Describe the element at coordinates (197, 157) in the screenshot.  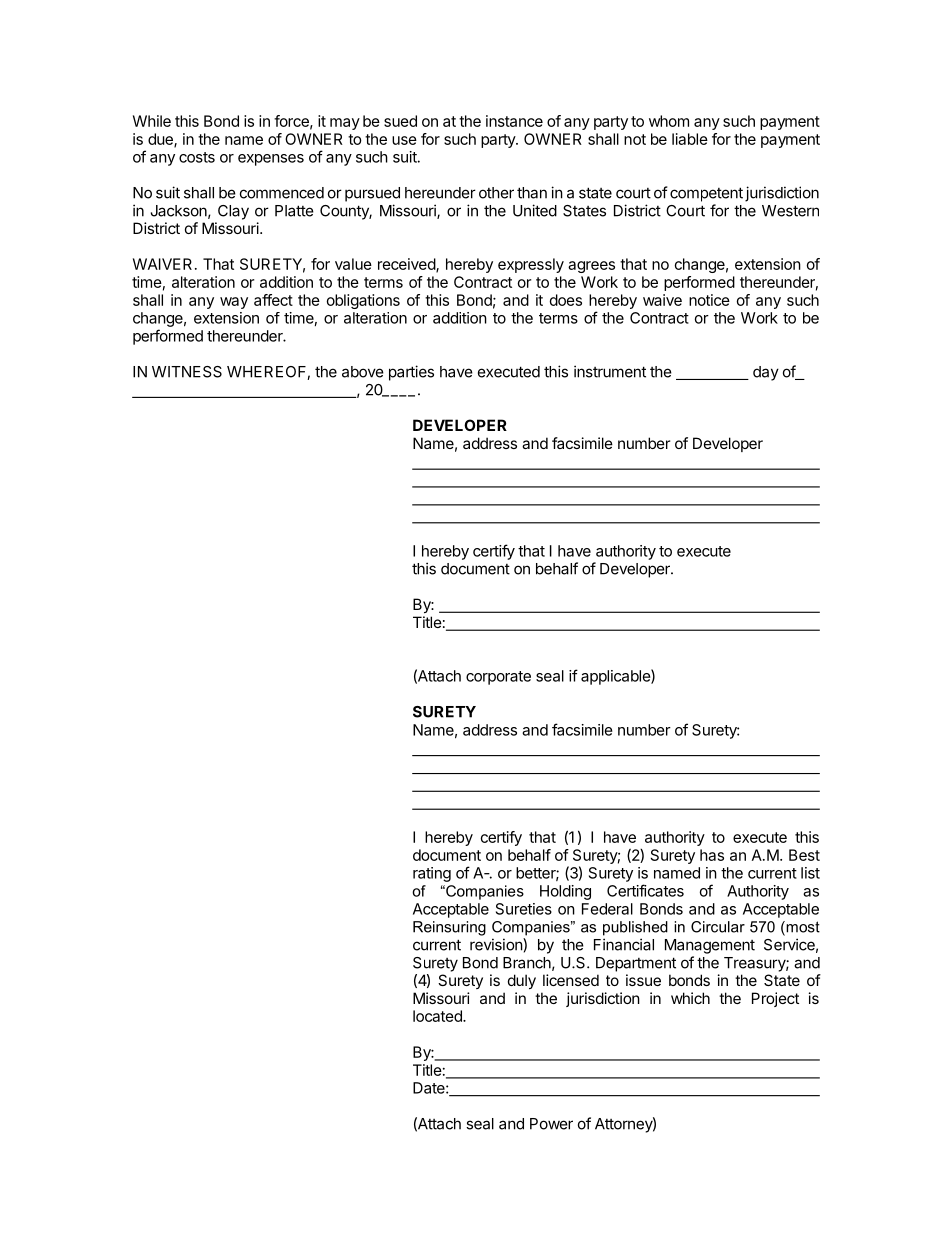
I see `costs` at that location.
